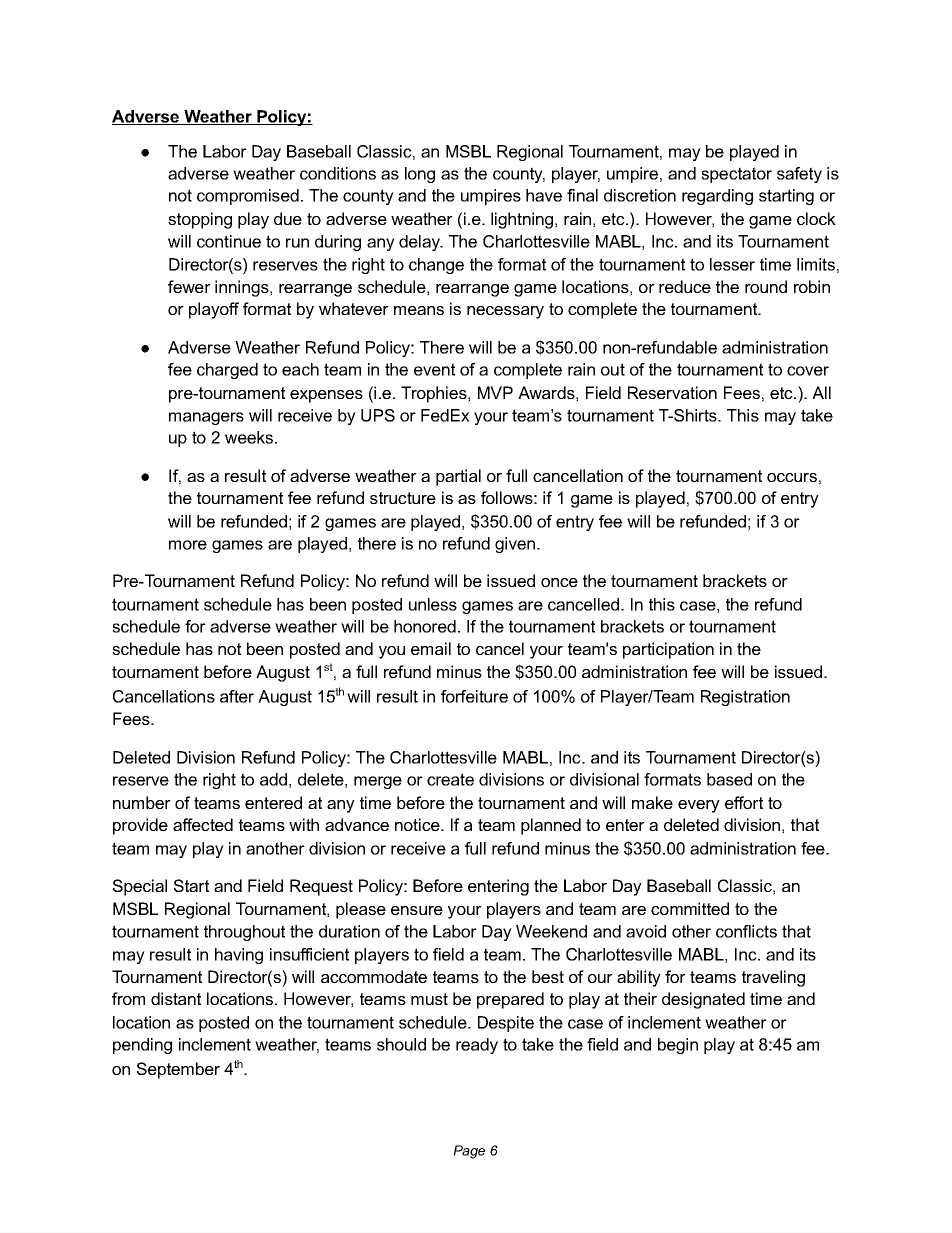 This document has width=952, height=1233. What do you see at coordinates (237, 696) in the document?
I see `after` at bounding box center [237, 696].
